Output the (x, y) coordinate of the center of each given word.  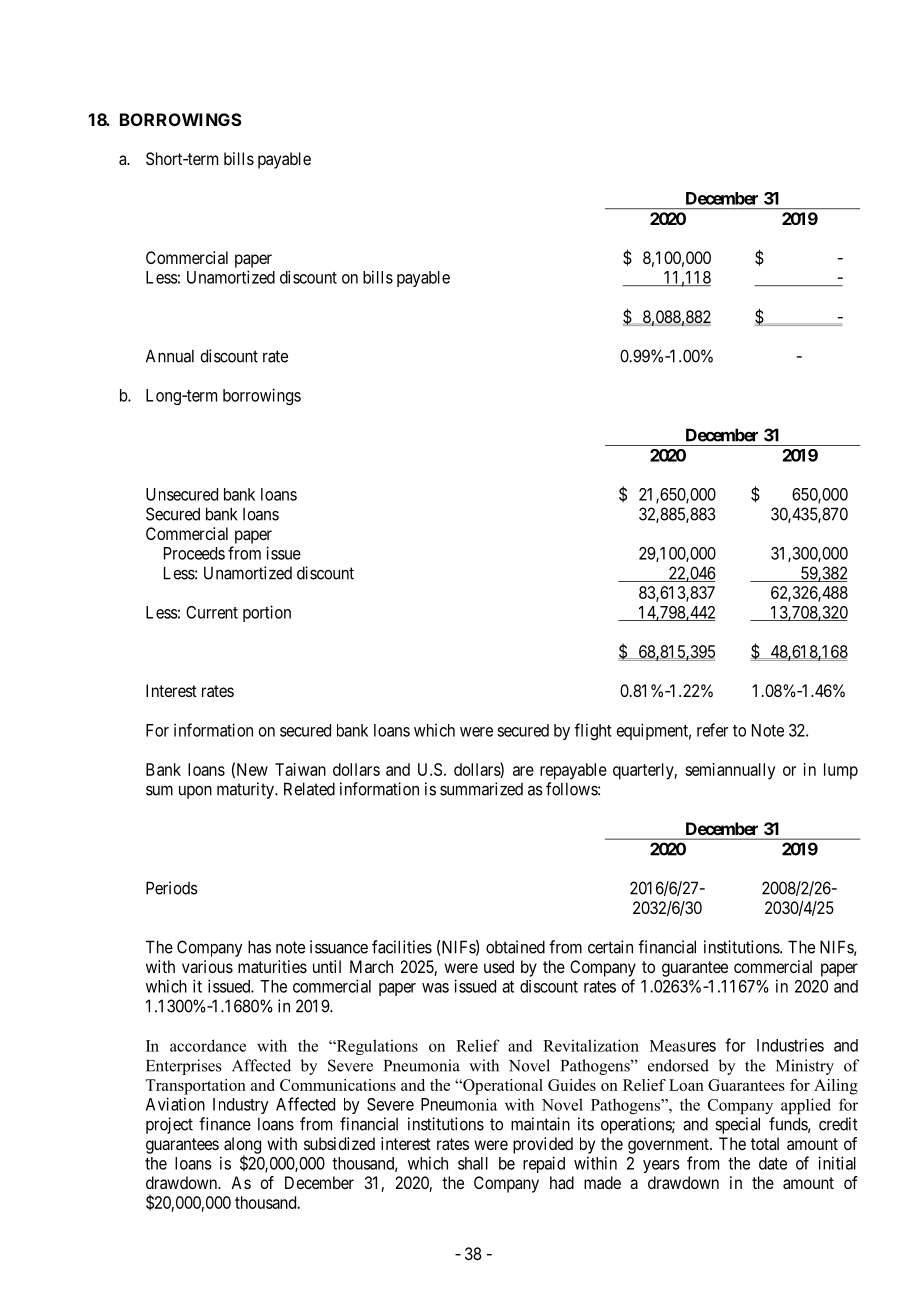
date (773, 1163)
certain (610, 947)
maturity (246, 790)
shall (473, 1163)
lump (841, 771)
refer (712, 730)
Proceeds (194, 553)
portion (267, 613)
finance (225, 1124)
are (523, 771)
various (207, 966)
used (499, 966)
